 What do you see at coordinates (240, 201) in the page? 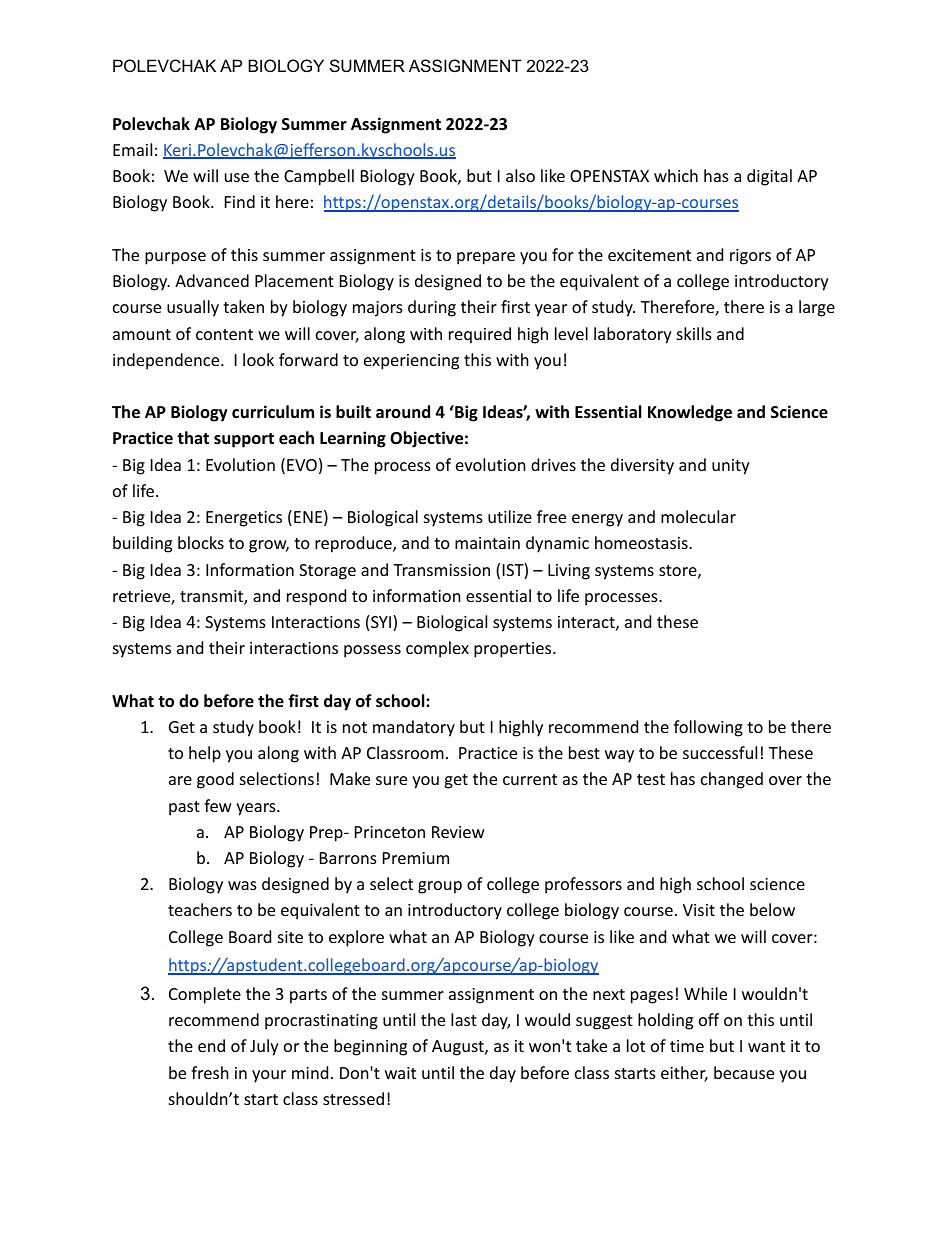
I see `Find` at bounding box center [240, 201].
